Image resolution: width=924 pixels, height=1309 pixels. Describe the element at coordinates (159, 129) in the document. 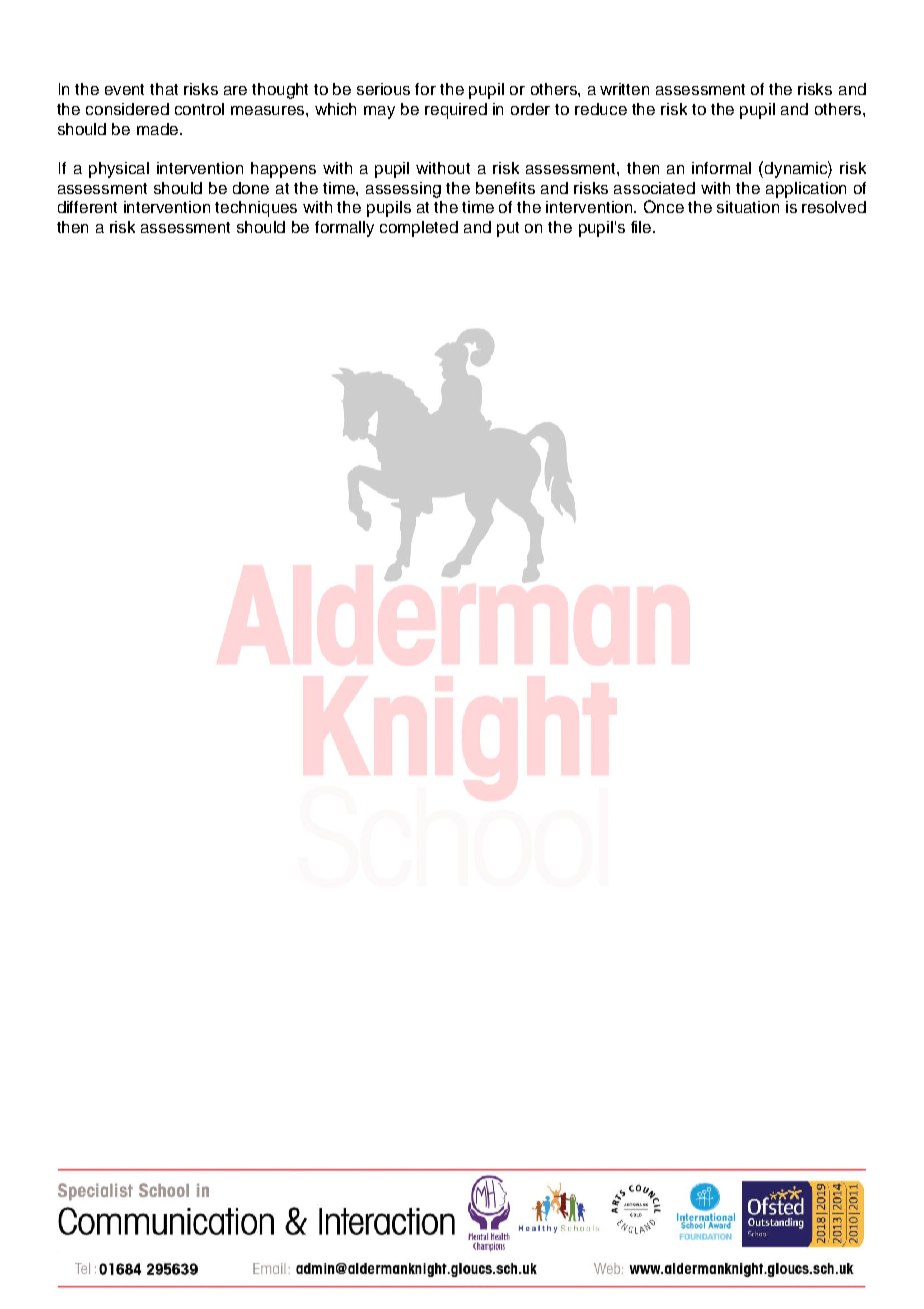

I see `made` at that location.
